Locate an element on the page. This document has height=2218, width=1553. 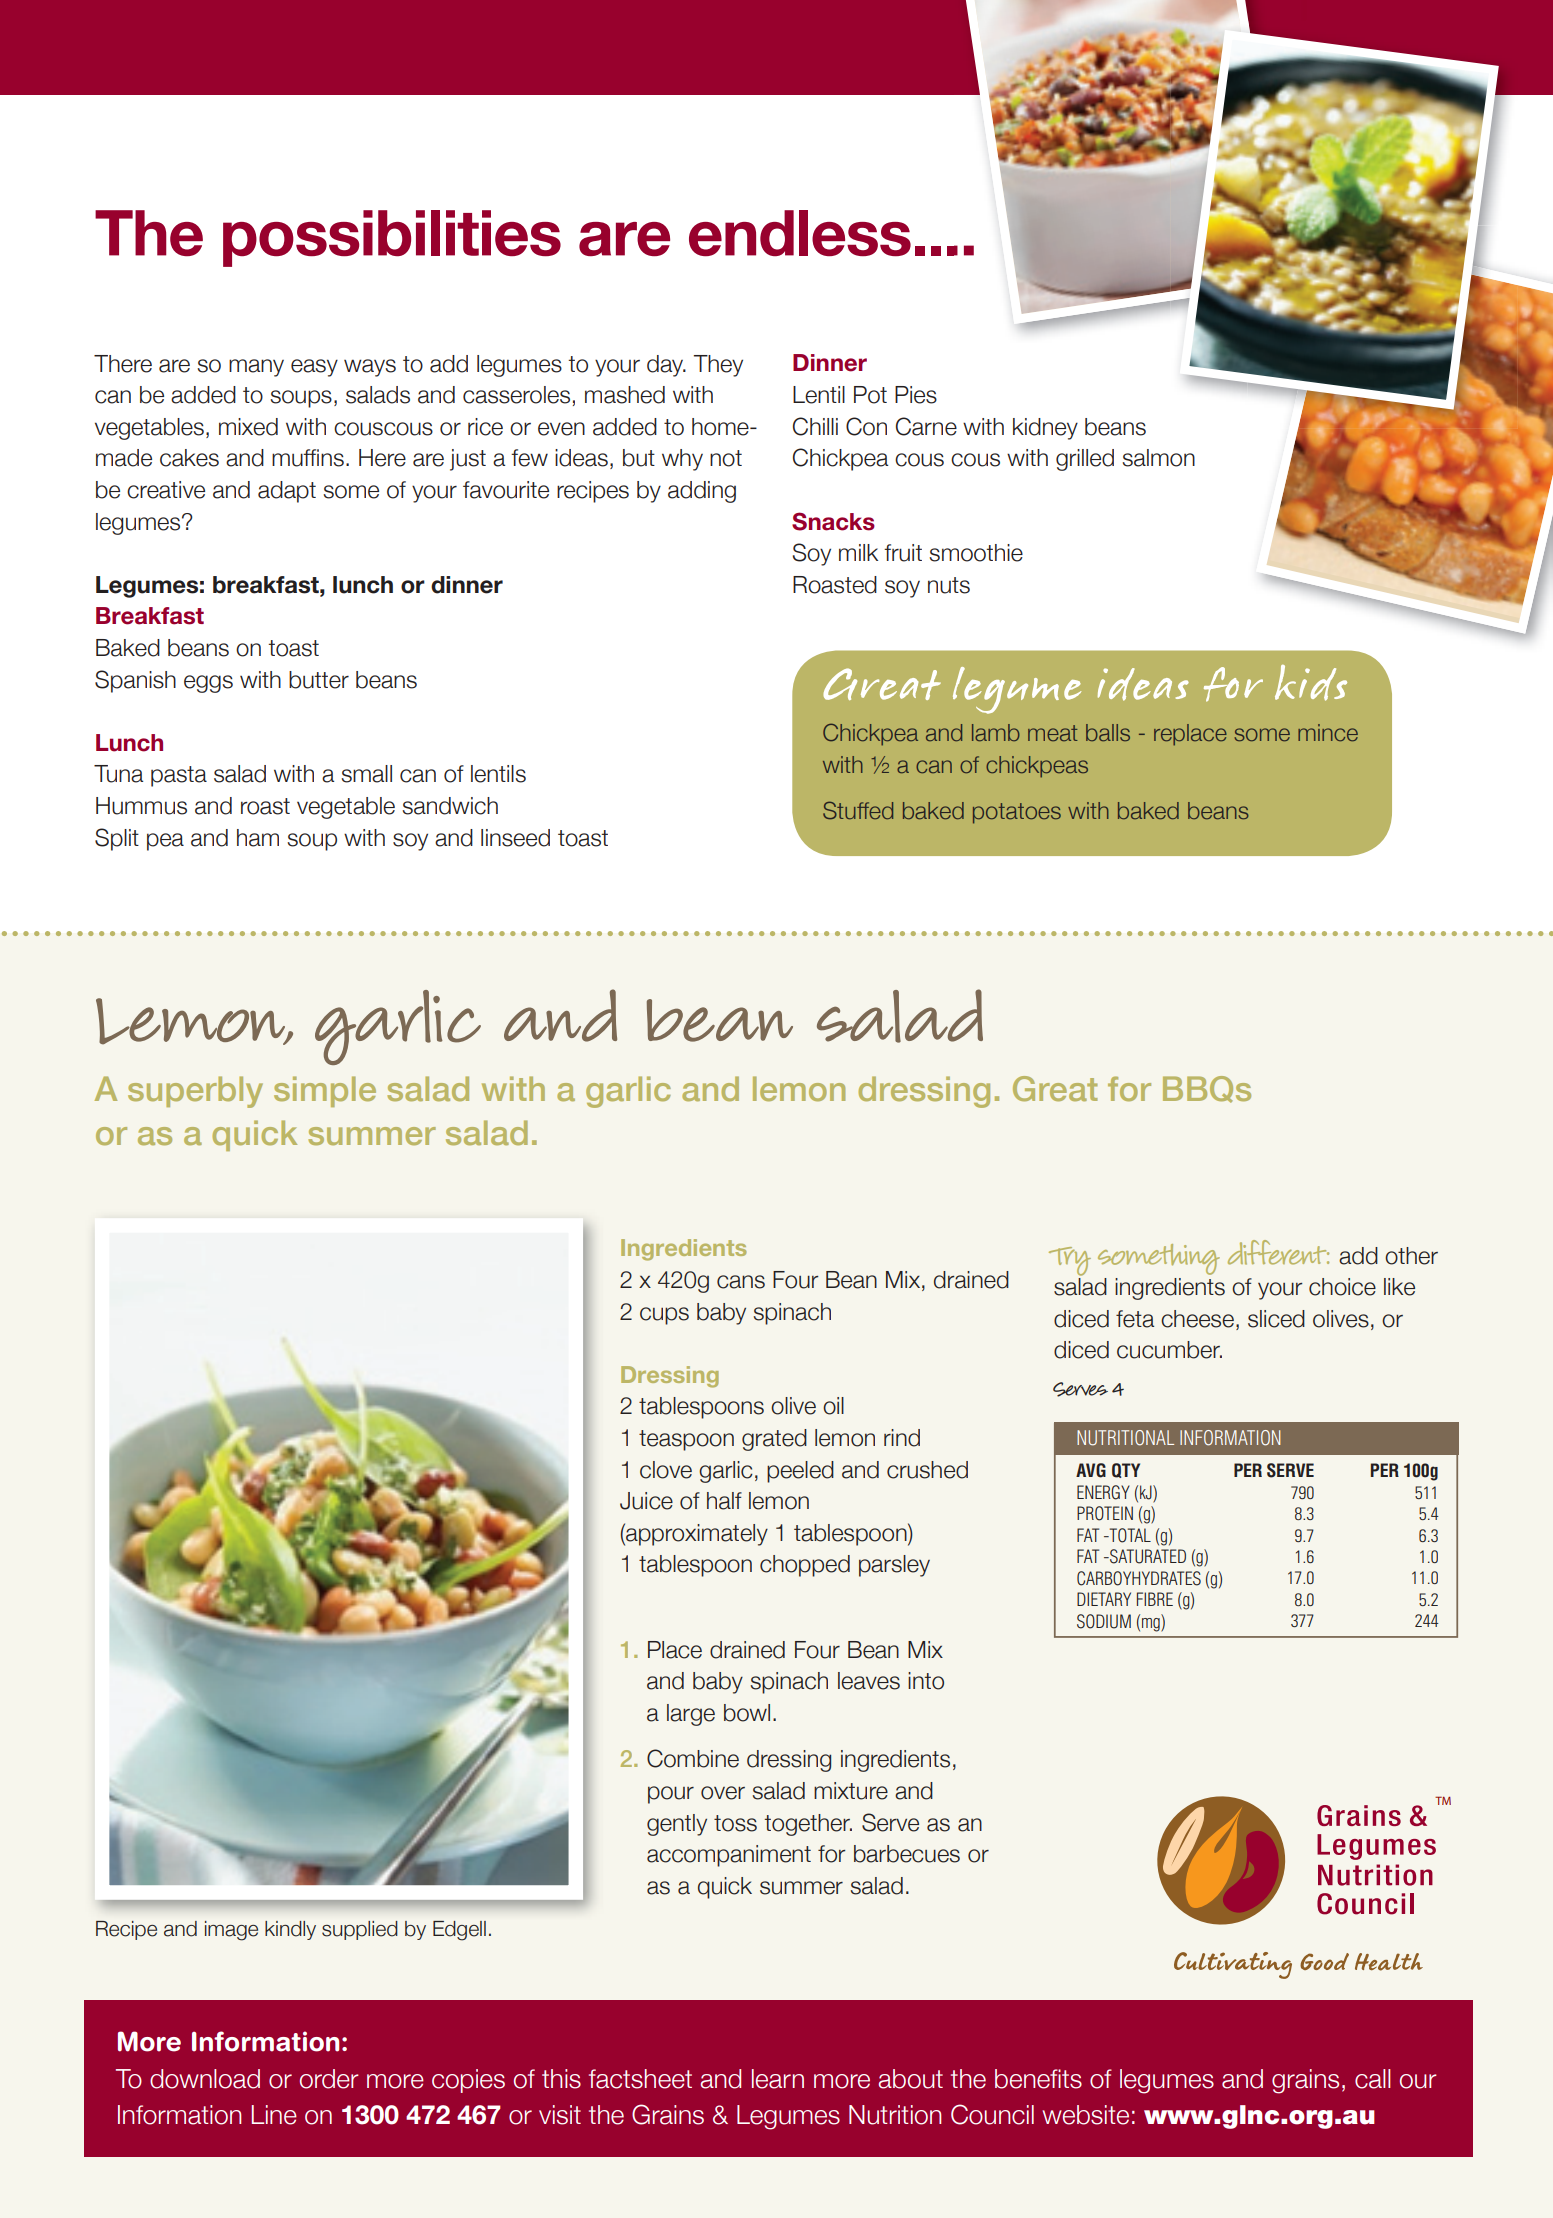
order is located at coordinates (329, 2079).
